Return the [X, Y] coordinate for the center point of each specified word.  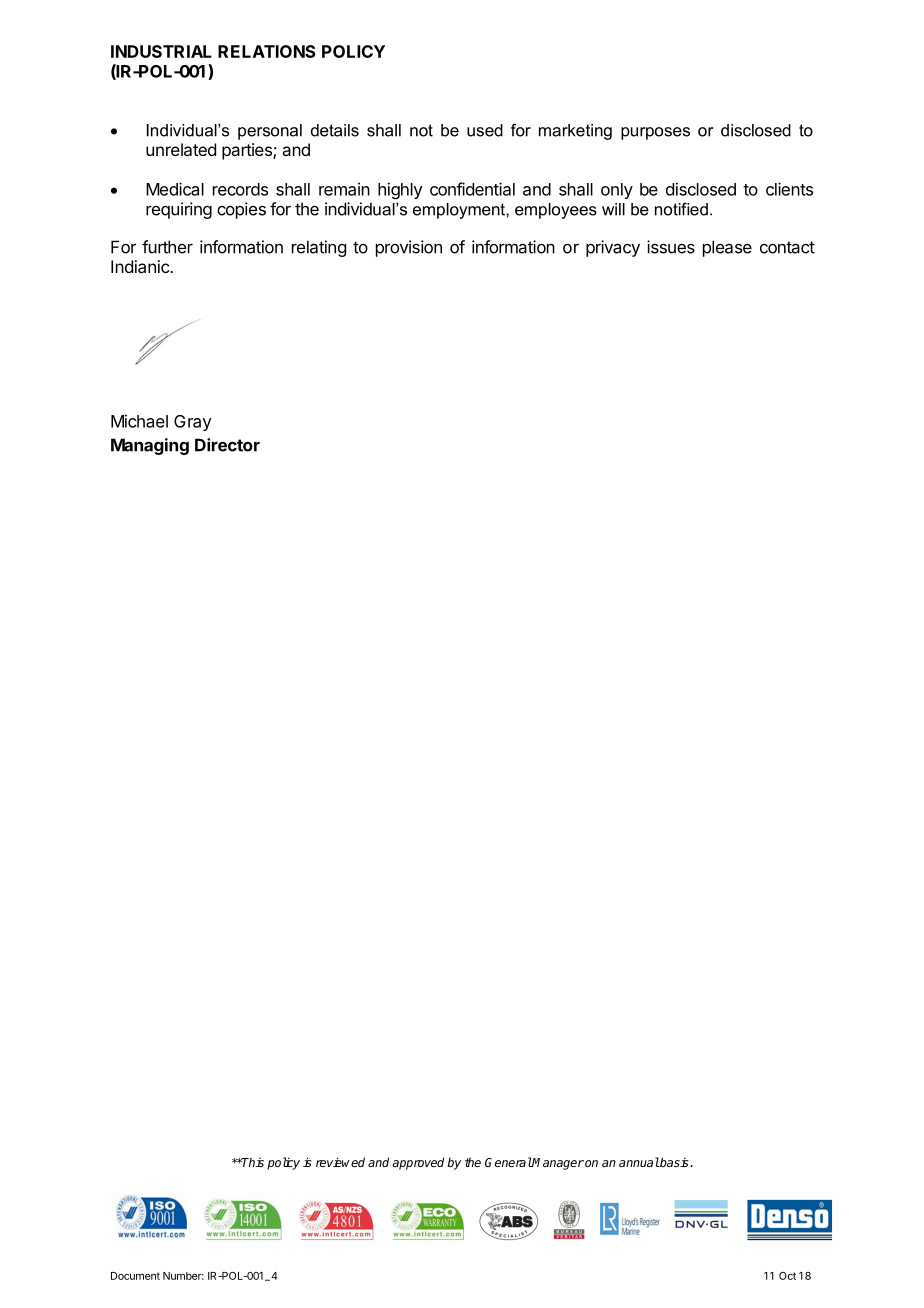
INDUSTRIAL [161, 51]
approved [418, 1163]
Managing [150, 446]
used [485, 130]
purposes [655, 133]
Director [227, 445]
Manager [557, 1164]
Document [135, 1276]
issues [671, 247]
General [508, 1162]
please [727, 248]
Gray [193, 423]
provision [409, 248]
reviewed [340, 1162]
